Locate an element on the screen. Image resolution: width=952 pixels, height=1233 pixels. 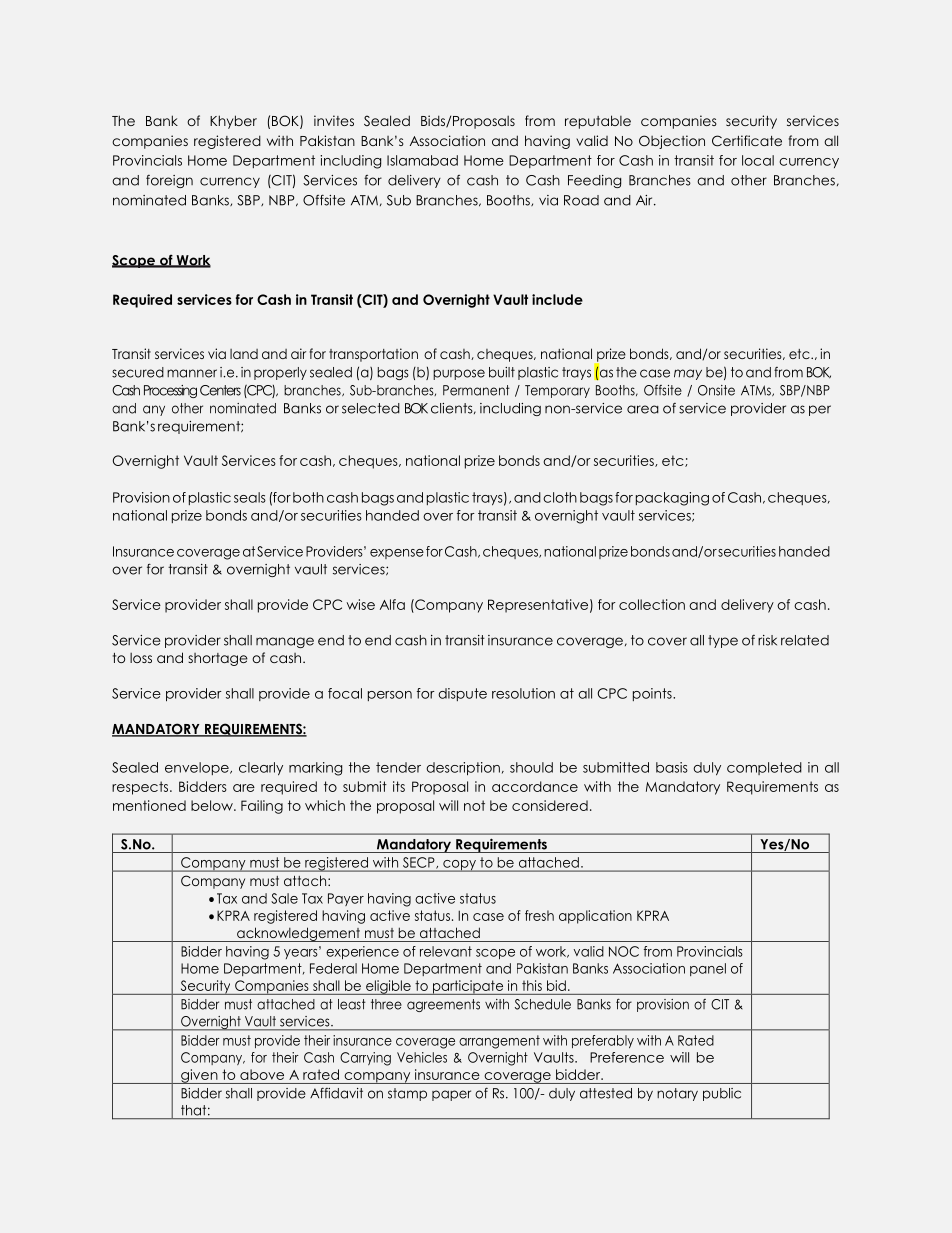
Certificate is located at coordinates (747, 141).
